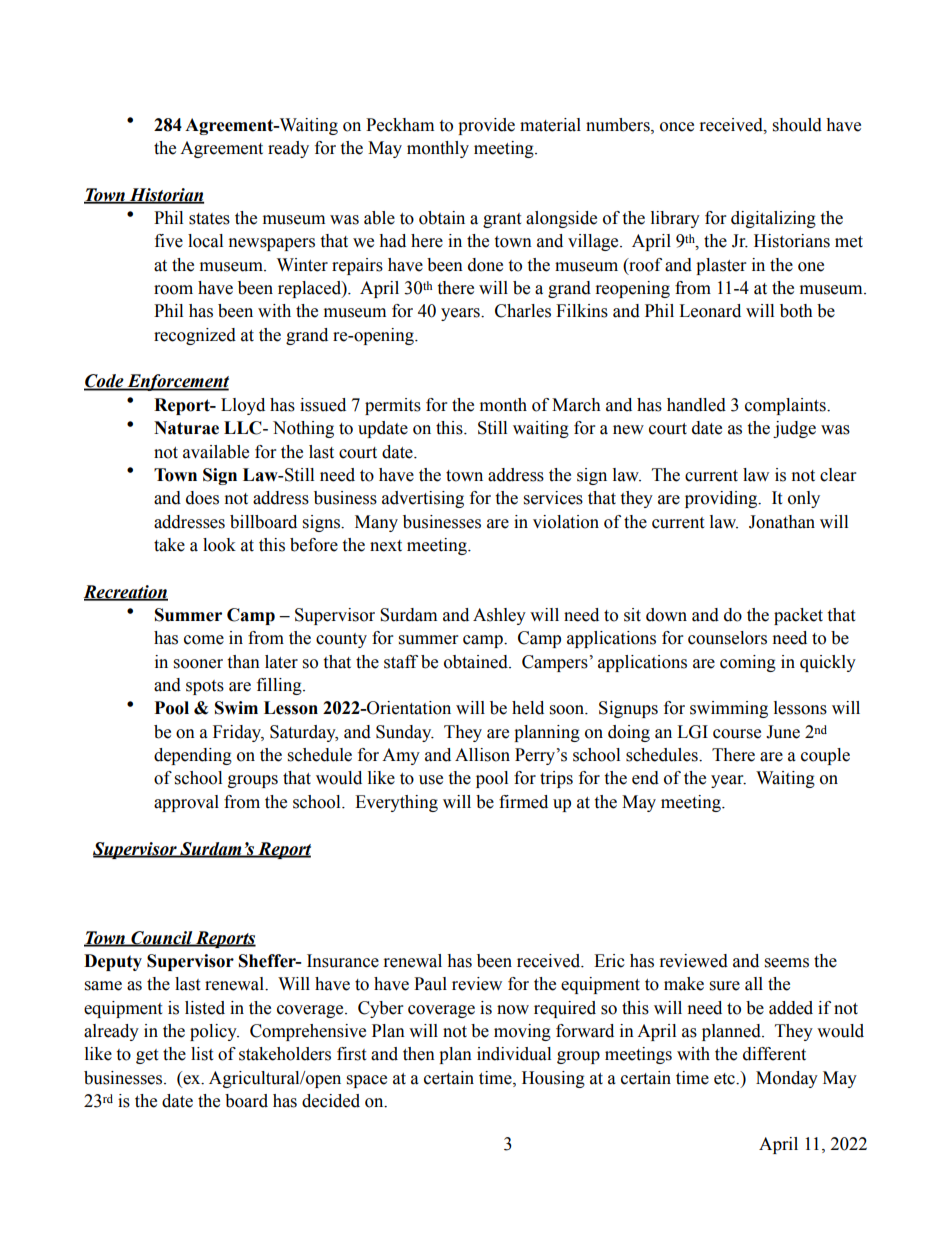 This image has width=952, height=1233. Describe the element at coordinates (204, 640) in the image. I see `come` at that location.
